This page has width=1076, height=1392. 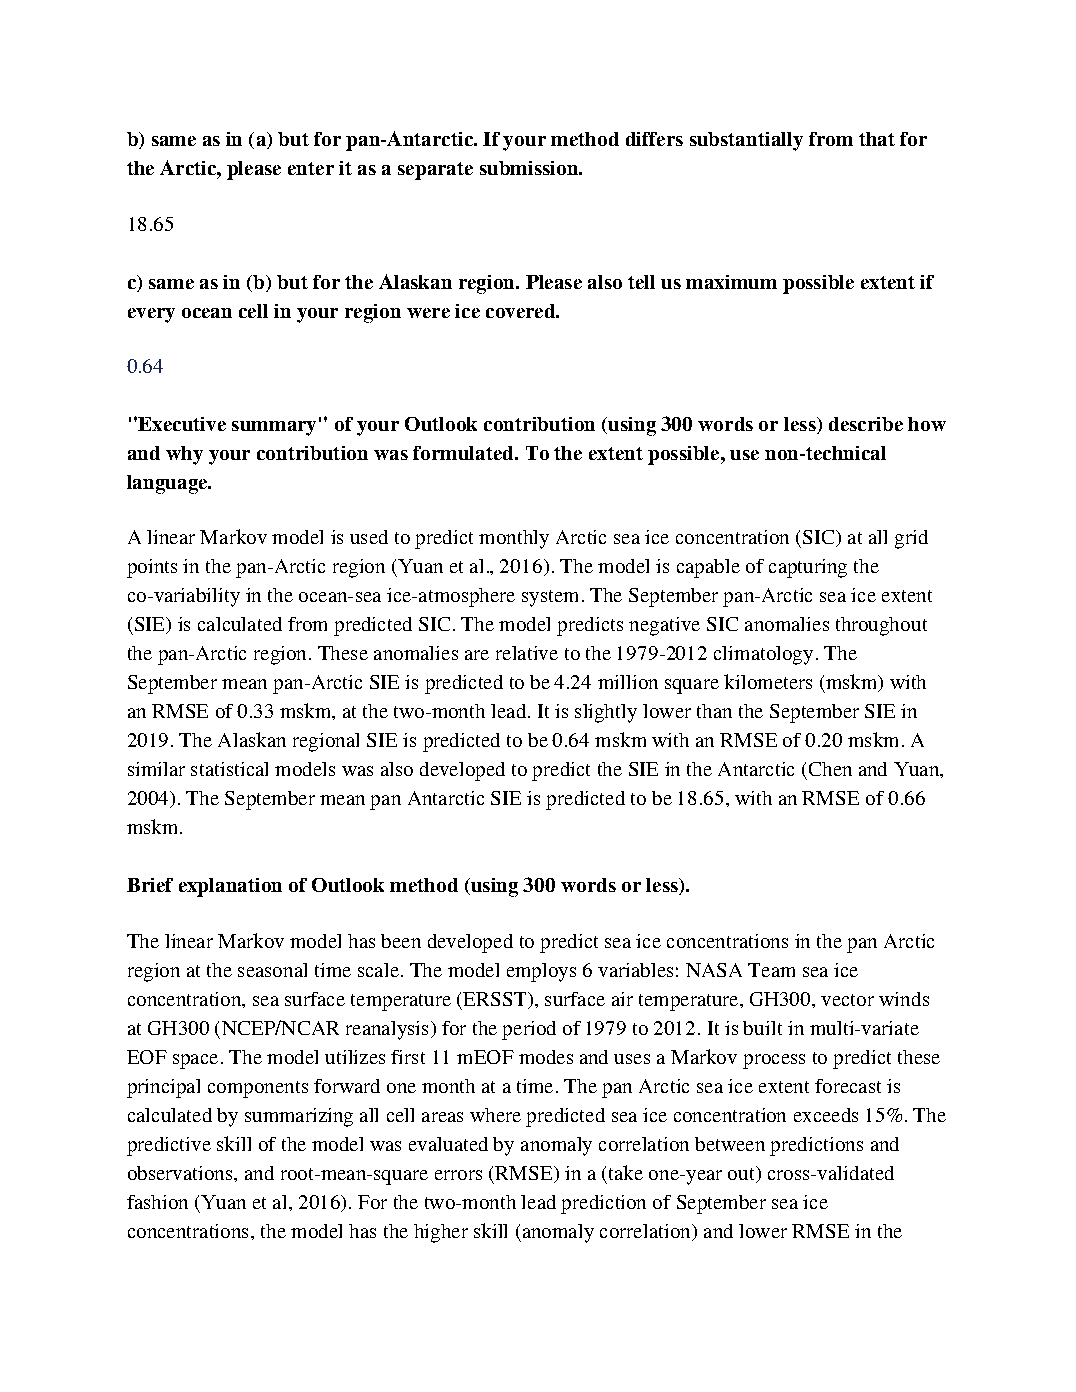 I want to click on kilometers, so click(x=768, y=681).
